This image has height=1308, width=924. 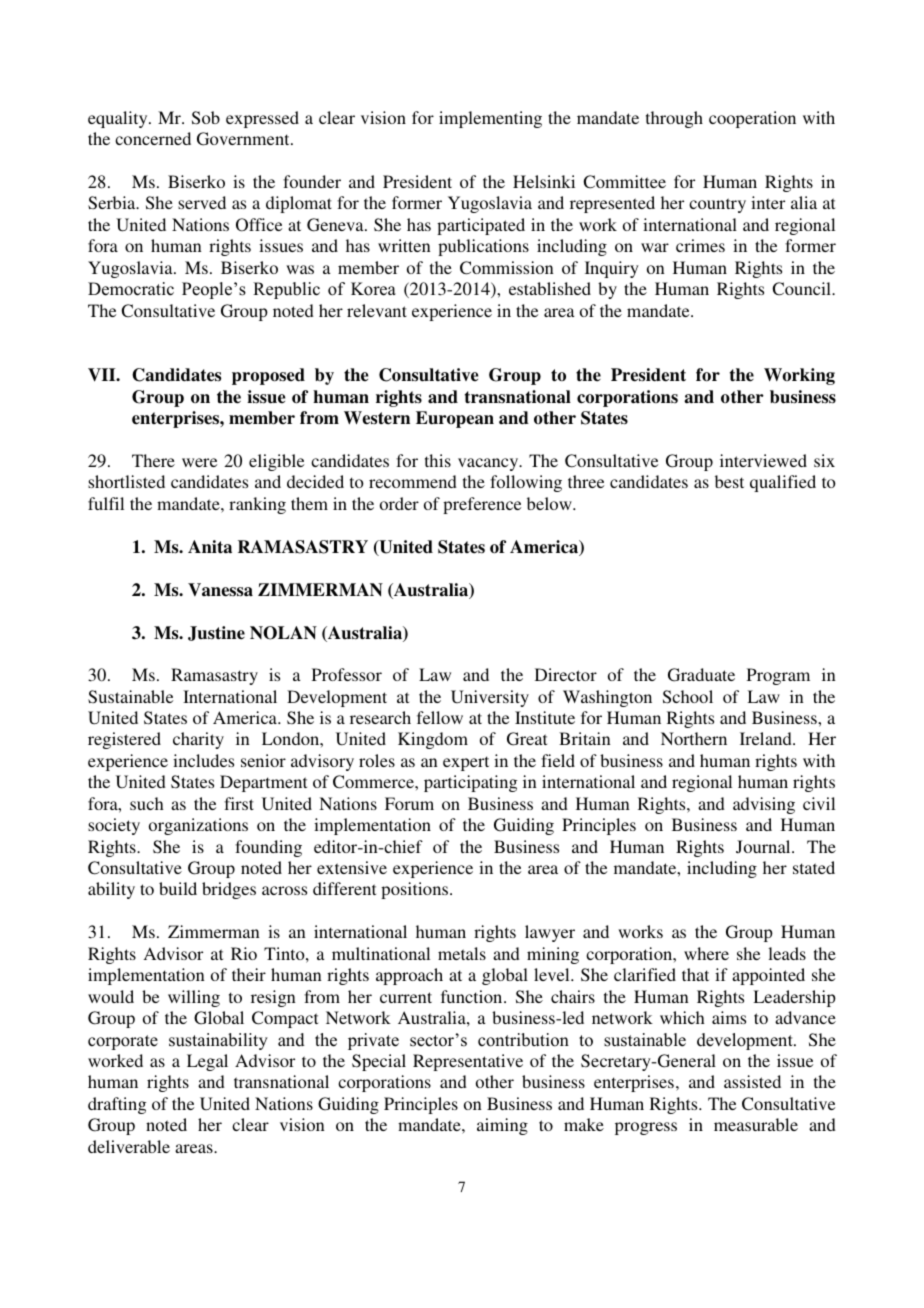 I want to click on Council, so click(x=802, y=289).
